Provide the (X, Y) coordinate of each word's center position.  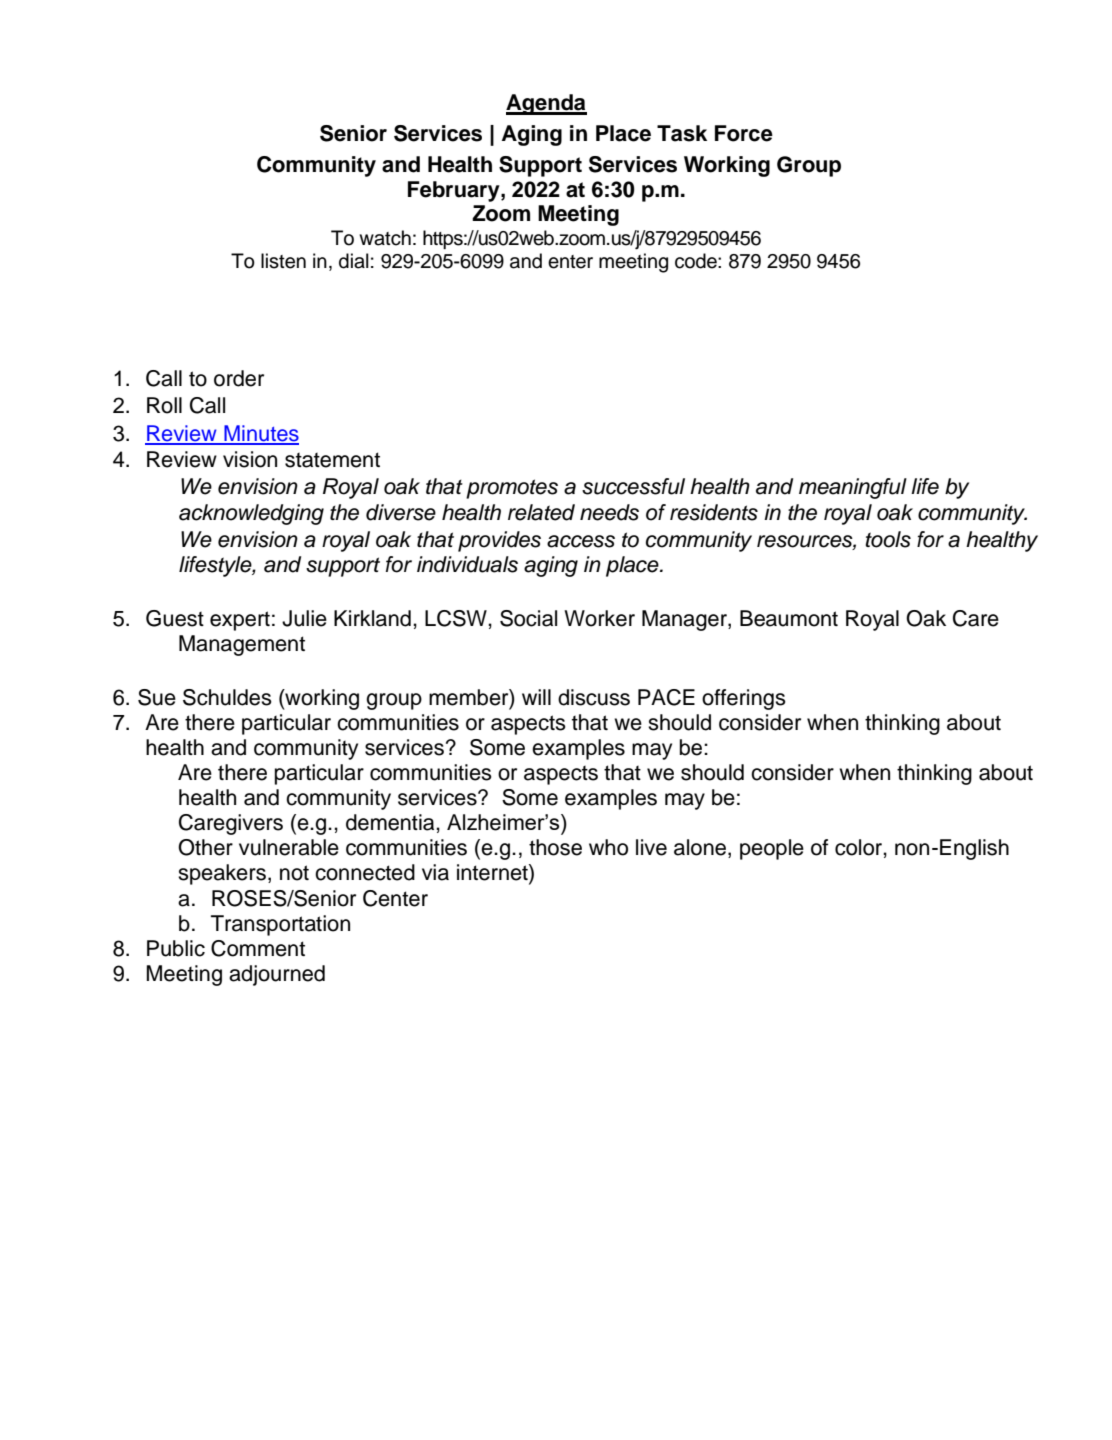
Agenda (546, 104)
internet (493, 873)
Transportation (280, 925)
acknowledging (251, 514)
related (541, 512)
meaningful (853, 488)
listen (283, 261)
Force (744, 133)
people (772, 849)
